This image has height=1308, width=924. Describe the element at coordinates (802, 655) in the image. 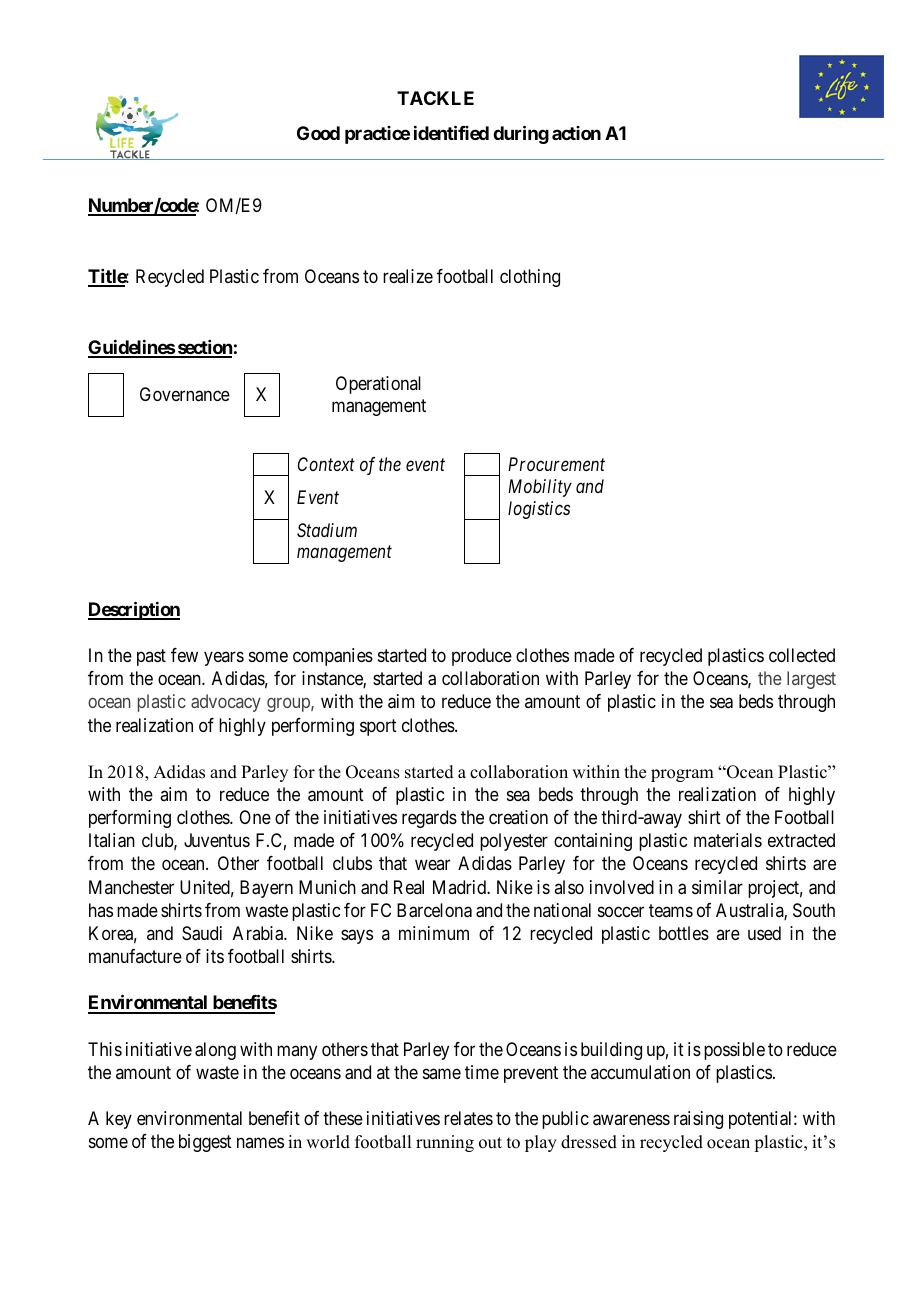

I see `collected` at that location.
